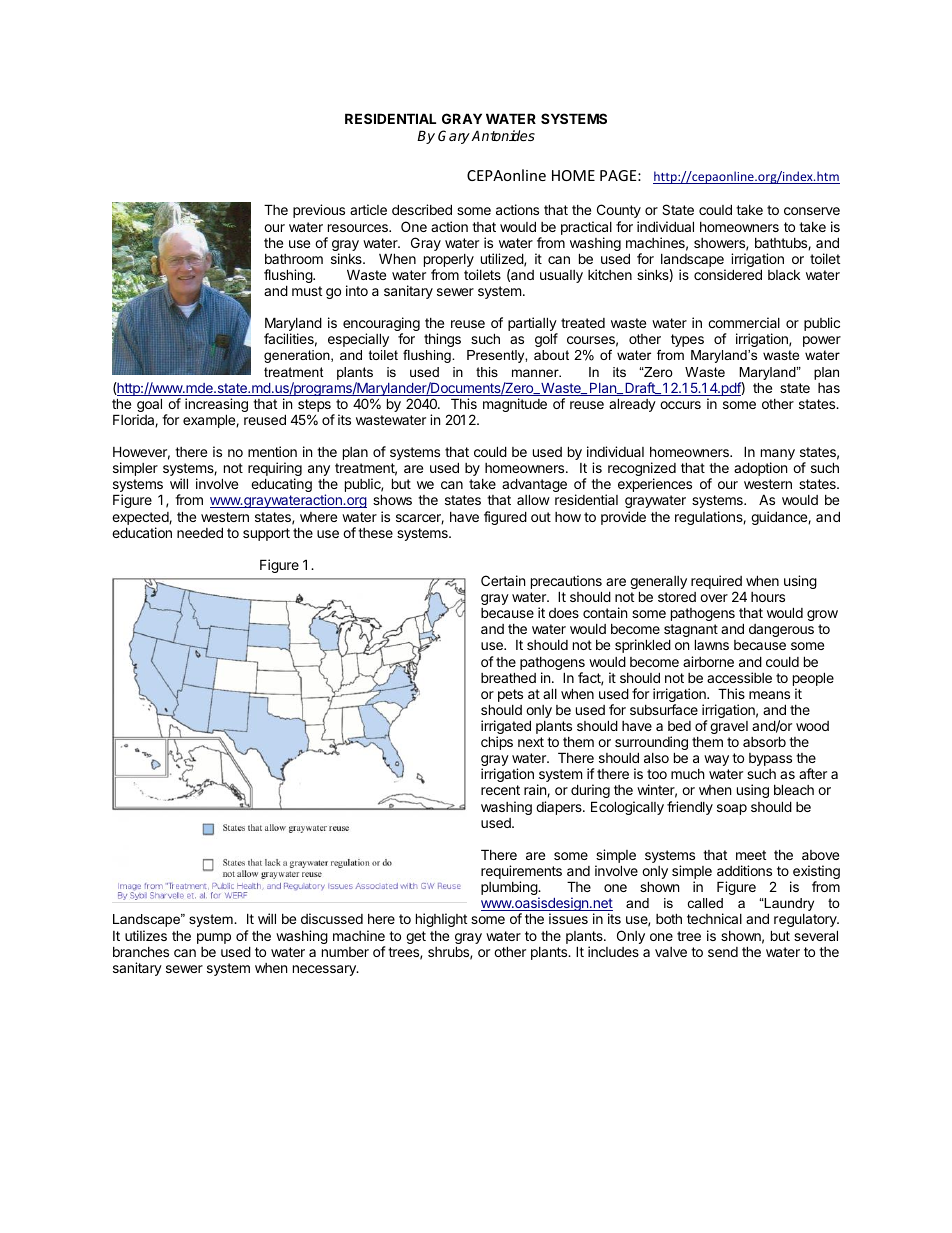 Image resolution: width=952 pixels, height=1233 pixels. Describe the element at coordinates (214, 938) in the screenshot. I see `pump` at that location.
